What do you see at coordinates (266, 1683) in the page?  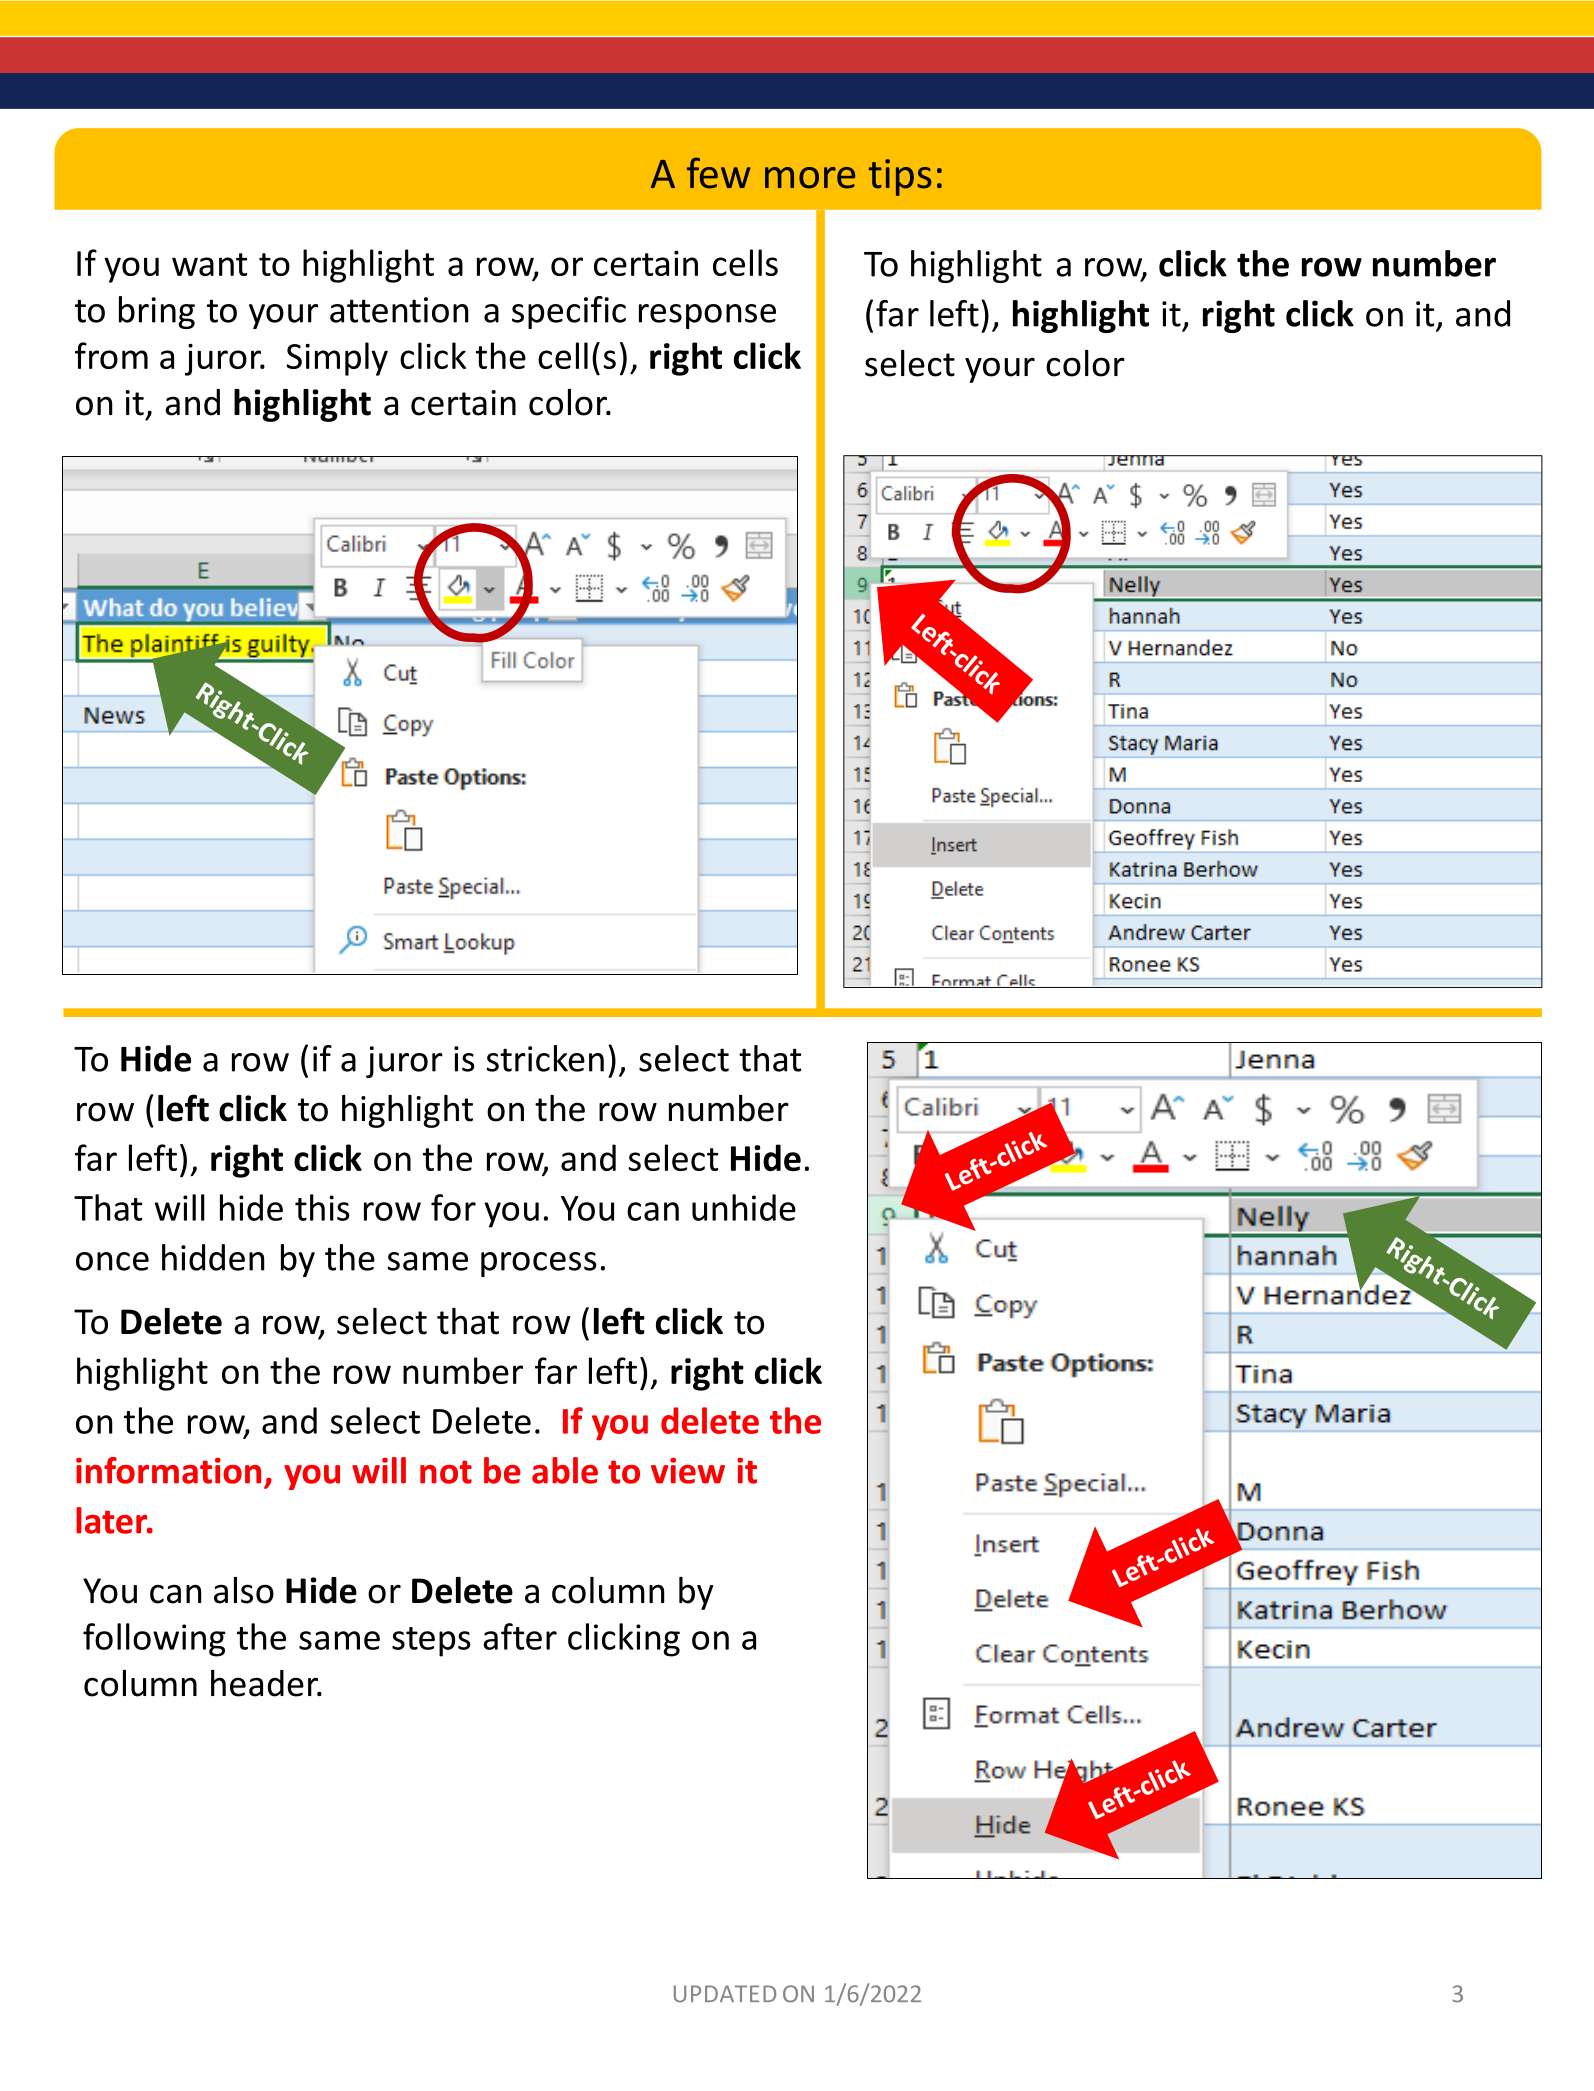 I see `header` at bounding box center [266, 1683].
